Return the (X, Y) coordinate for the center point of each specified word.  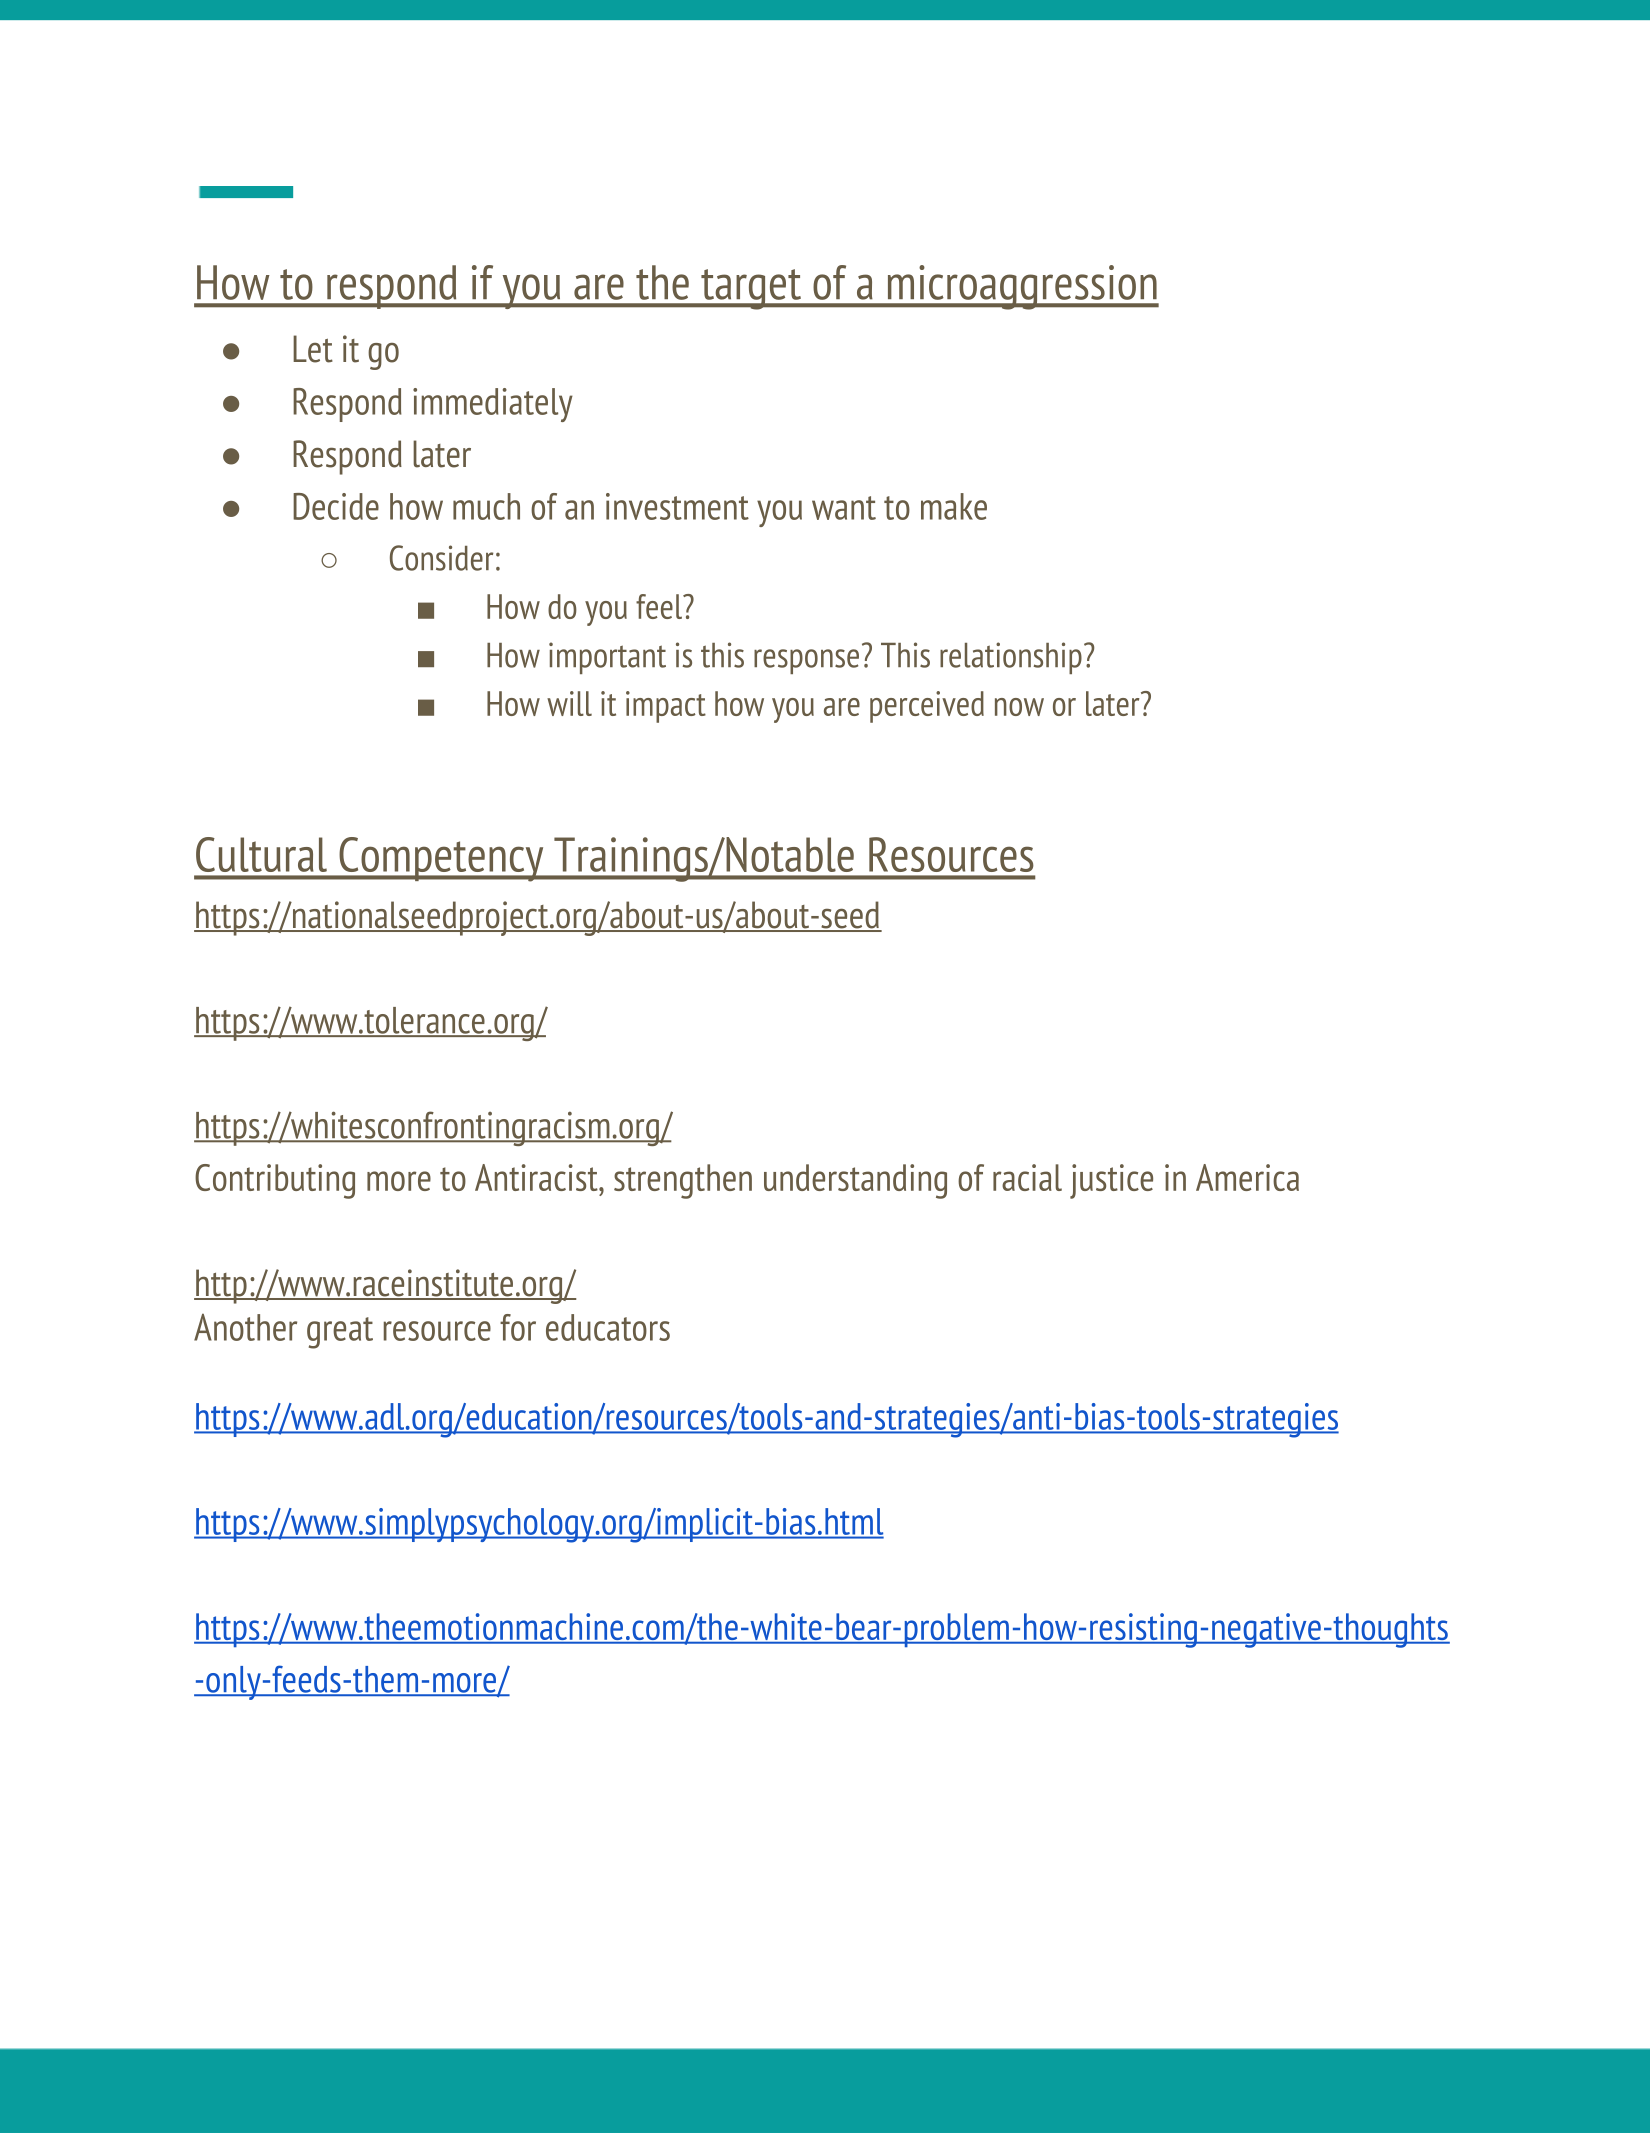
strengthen (683, 1181)
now (1019, 707)
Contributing (275, 1181)
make (954, 506)
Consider (441, 558)
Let (313, 349)
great (340, 1333)
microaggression (1022, 287)
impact (666, 707)
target (751, 289)
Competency (441, 859)
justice (1111, 1181)
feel (660, 606)
